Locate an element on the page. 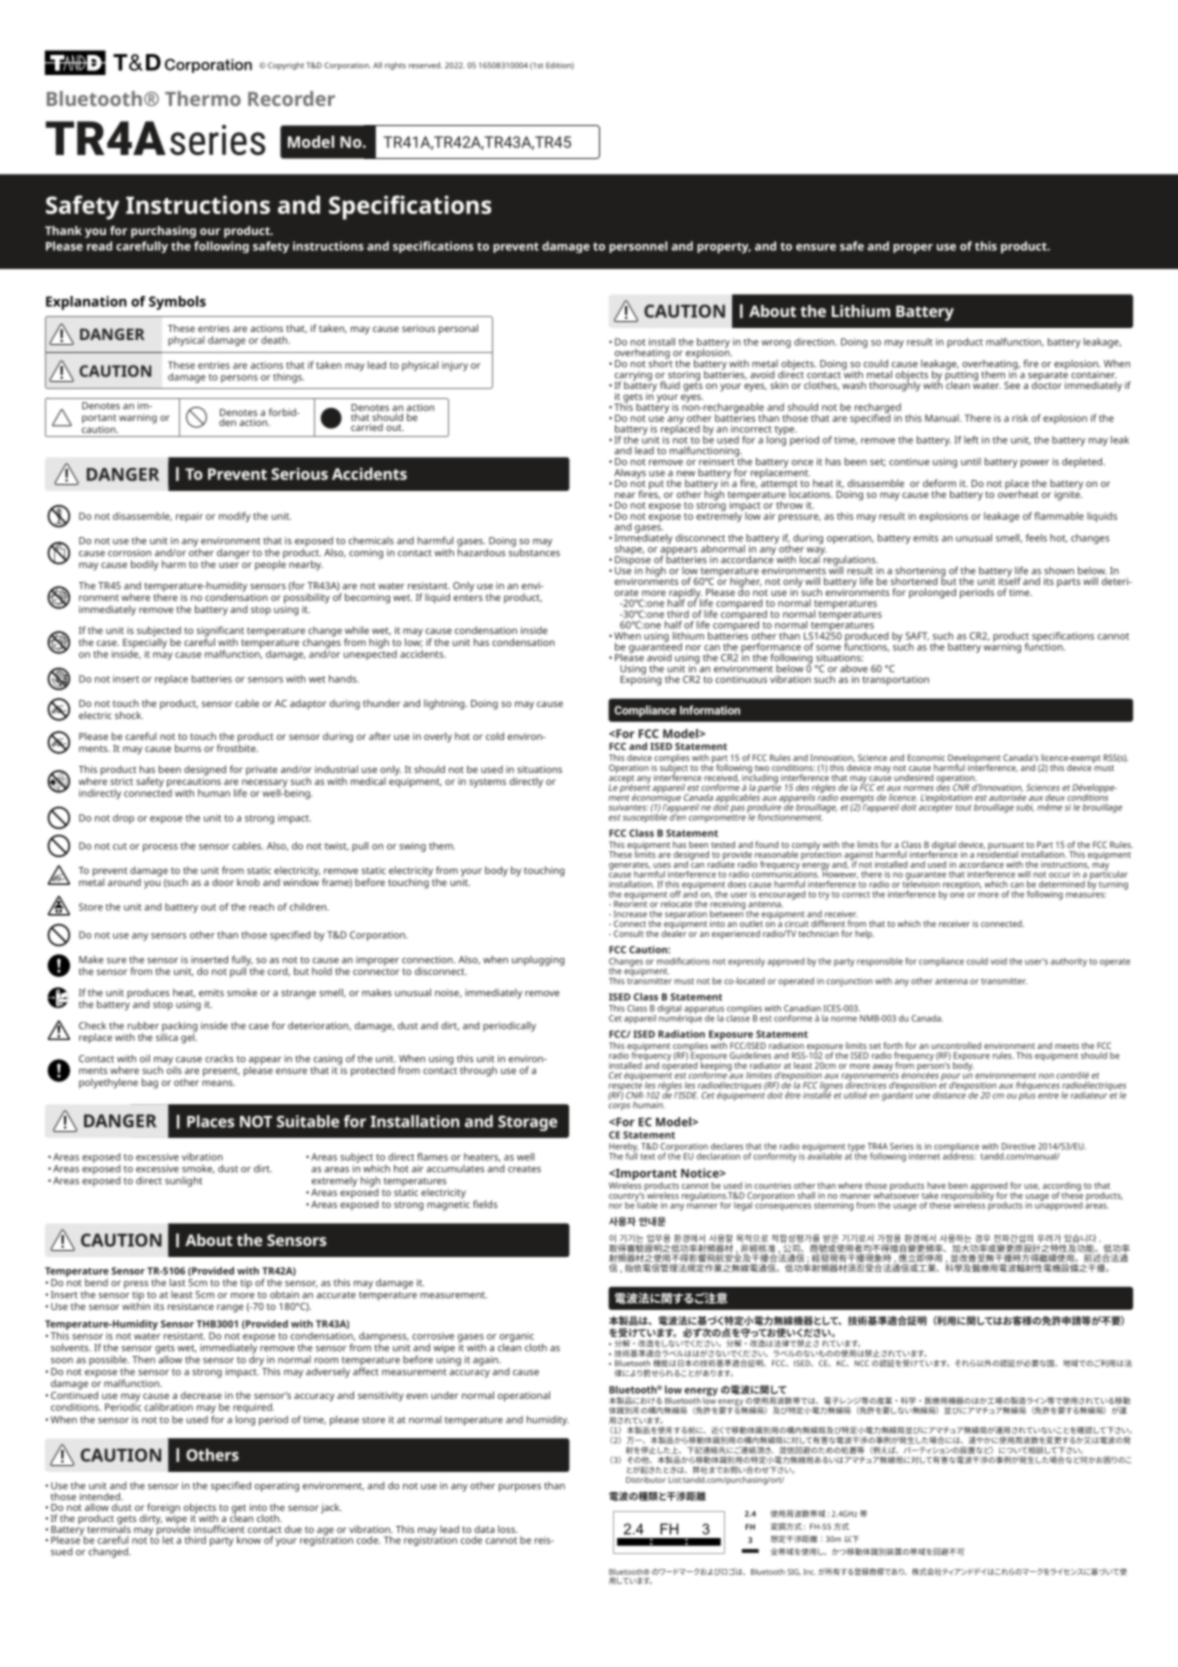  systems is located at coordinates (487, 783).
